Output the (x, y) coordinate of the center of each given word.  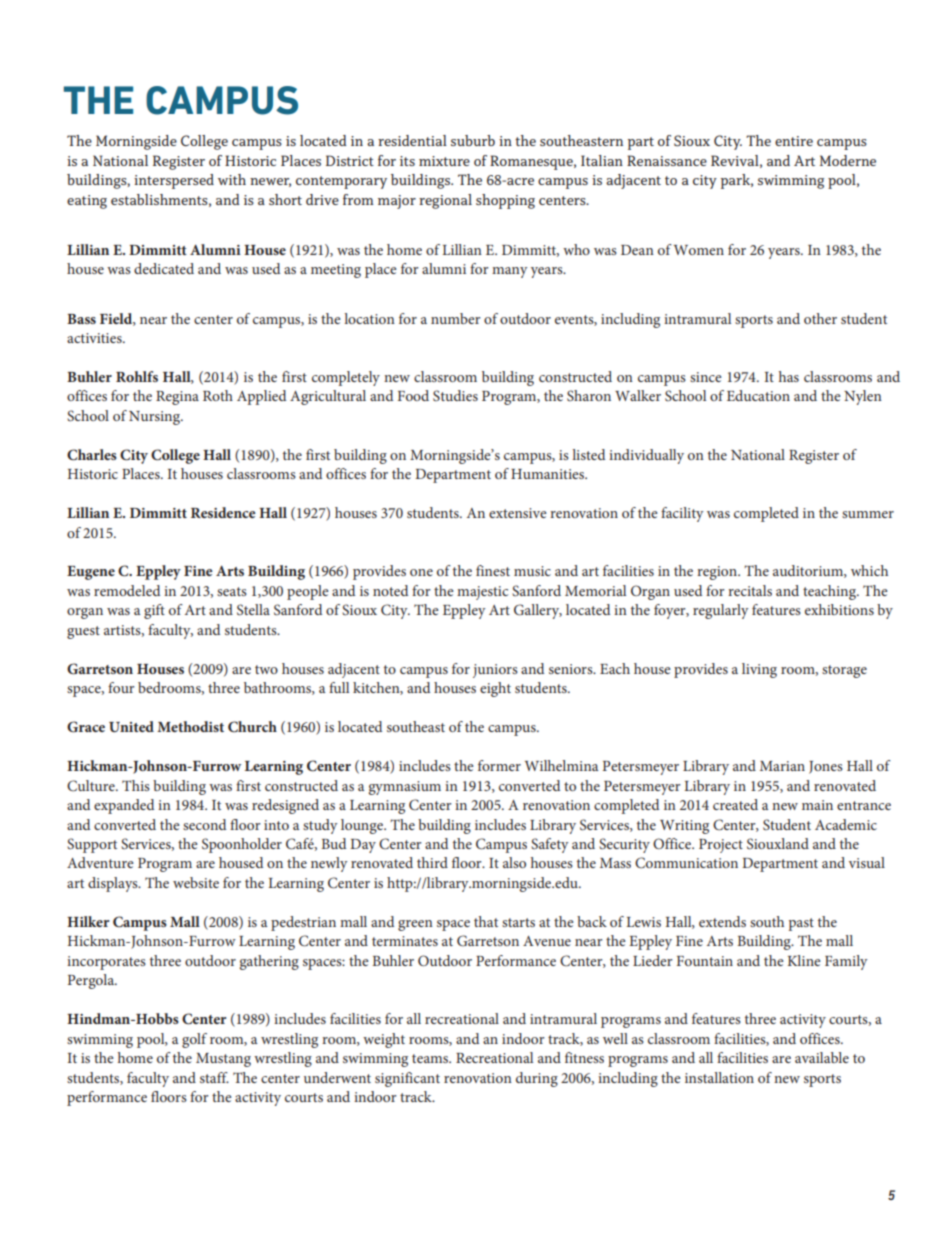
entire (794, 141)
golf (194, 1040)
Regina (177, 398)
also (514, 862)
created (735, 804)
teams (431, 1058)
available (822, 1057)
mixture (444, 161)
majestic (482, 593)
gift (154, 611)
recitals (750, 590)
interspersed (174, 181)
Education (758, 395)
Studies (455, 395)
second (204, 824)
